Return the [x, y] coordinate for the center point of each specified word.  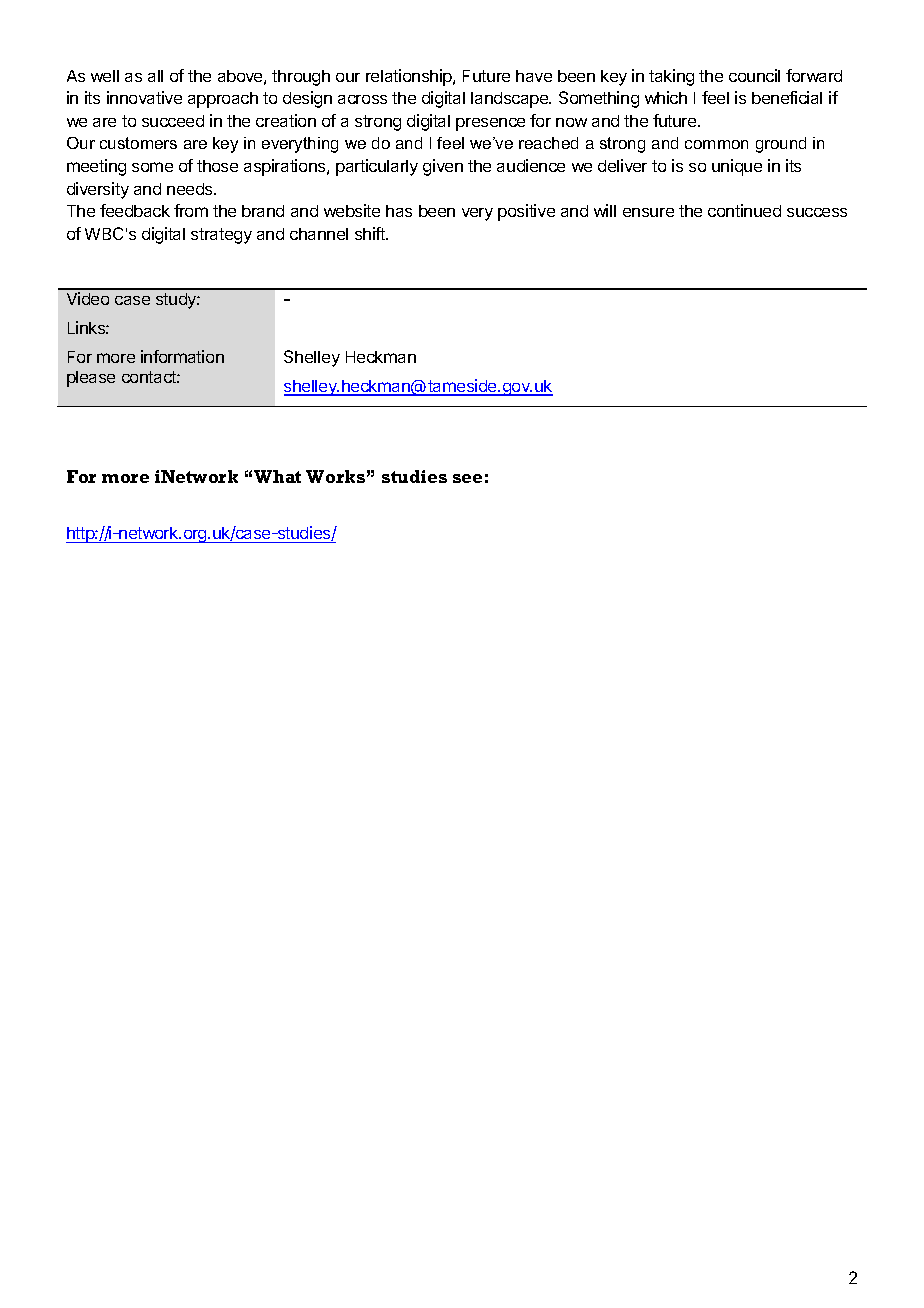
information [182, 356]
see [467, 478]
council [754, 75]
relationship [410, 77]
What [277, 476]
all [155, 76]
